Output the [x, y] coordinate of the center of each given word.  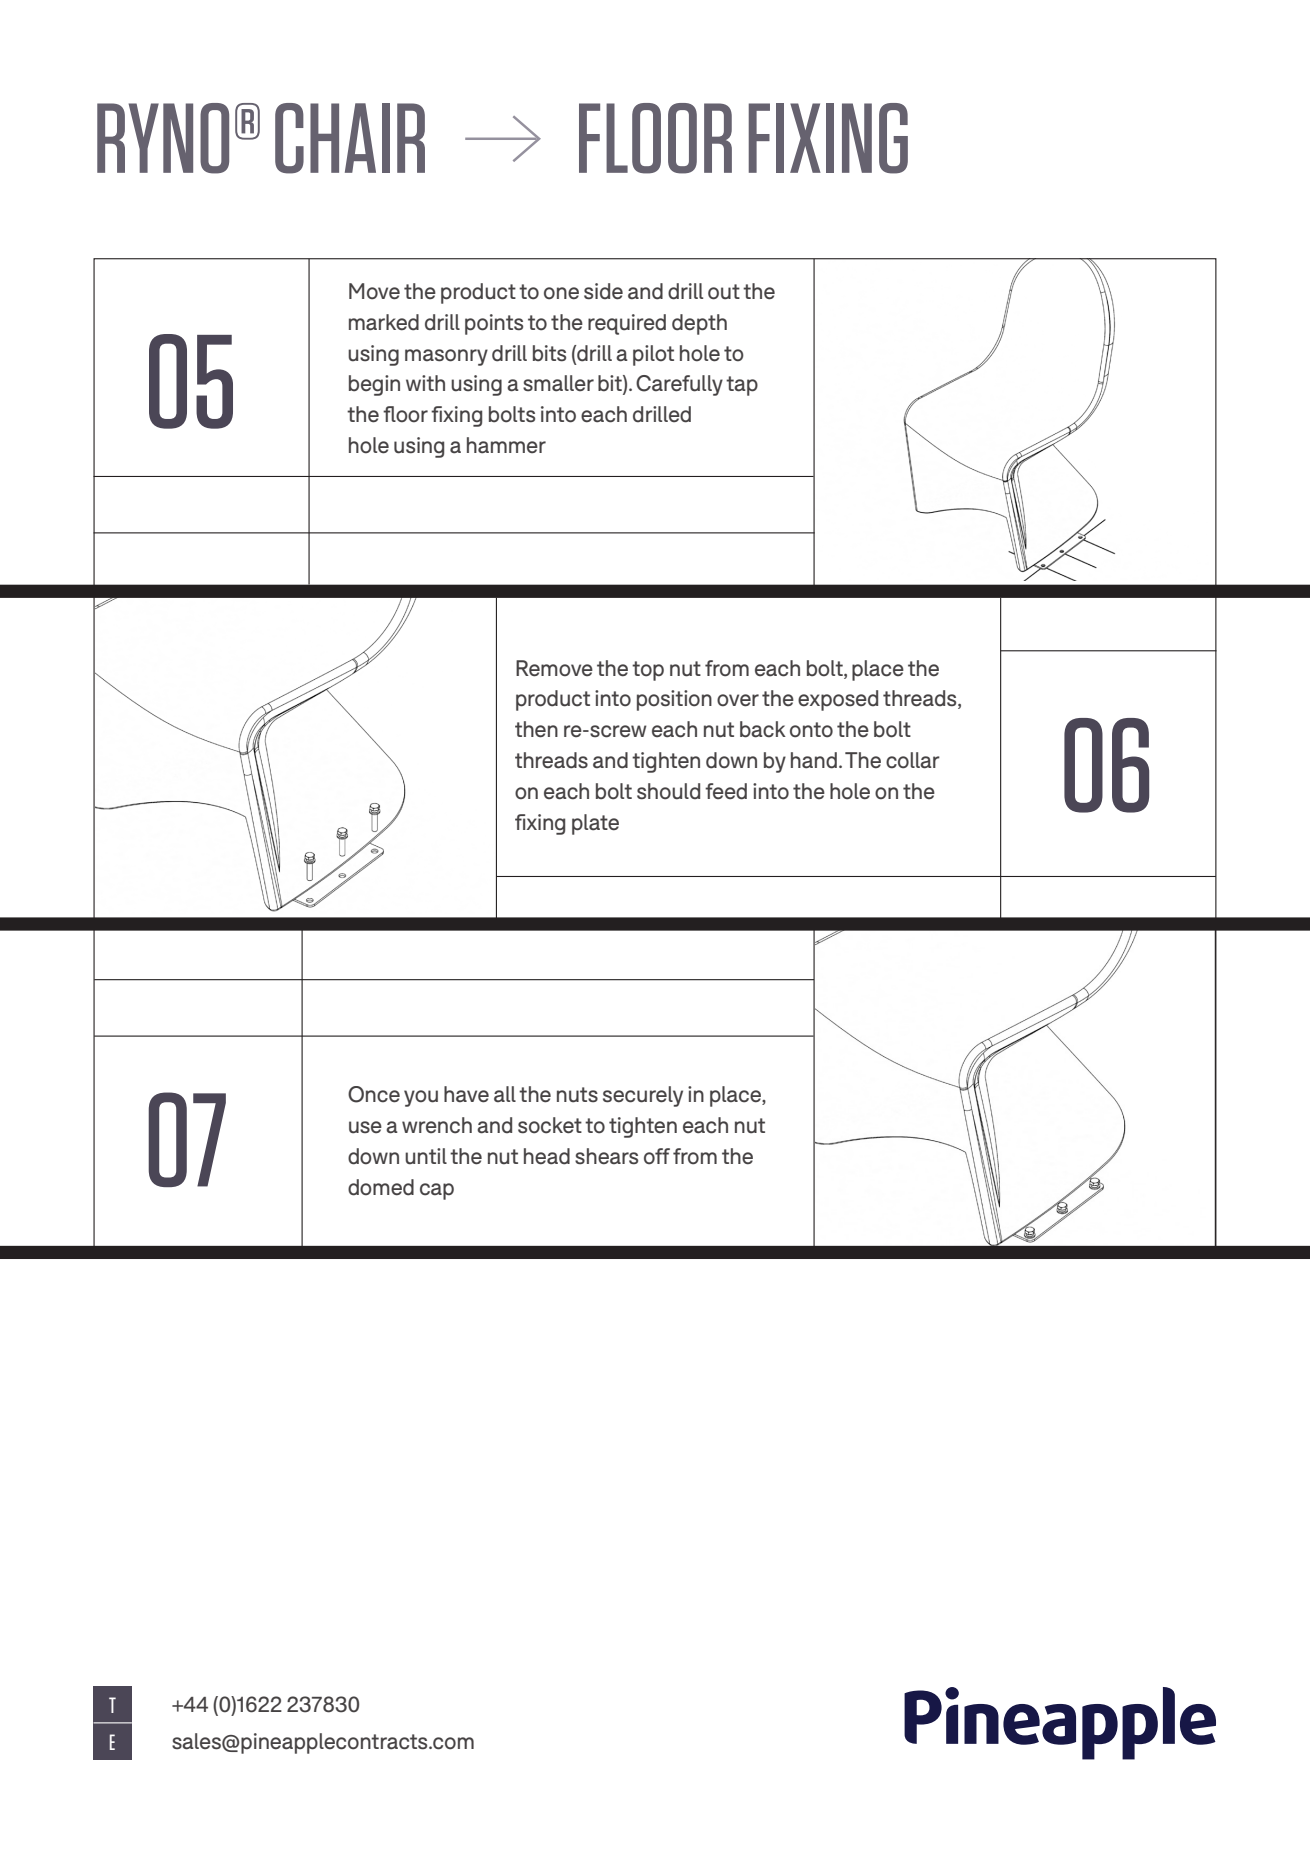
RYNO [163, 138]
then [536, 729]
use [365, 1127]
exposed [838, 700]
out [724, 292]
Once [374, 1094]
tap [742, 386]
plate [595, 824]
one [561, 293]
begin [374, 385]
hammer [506, 445]
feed [726, 791]
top [648, 671]
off [657, 1156]
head [547, 1156]
